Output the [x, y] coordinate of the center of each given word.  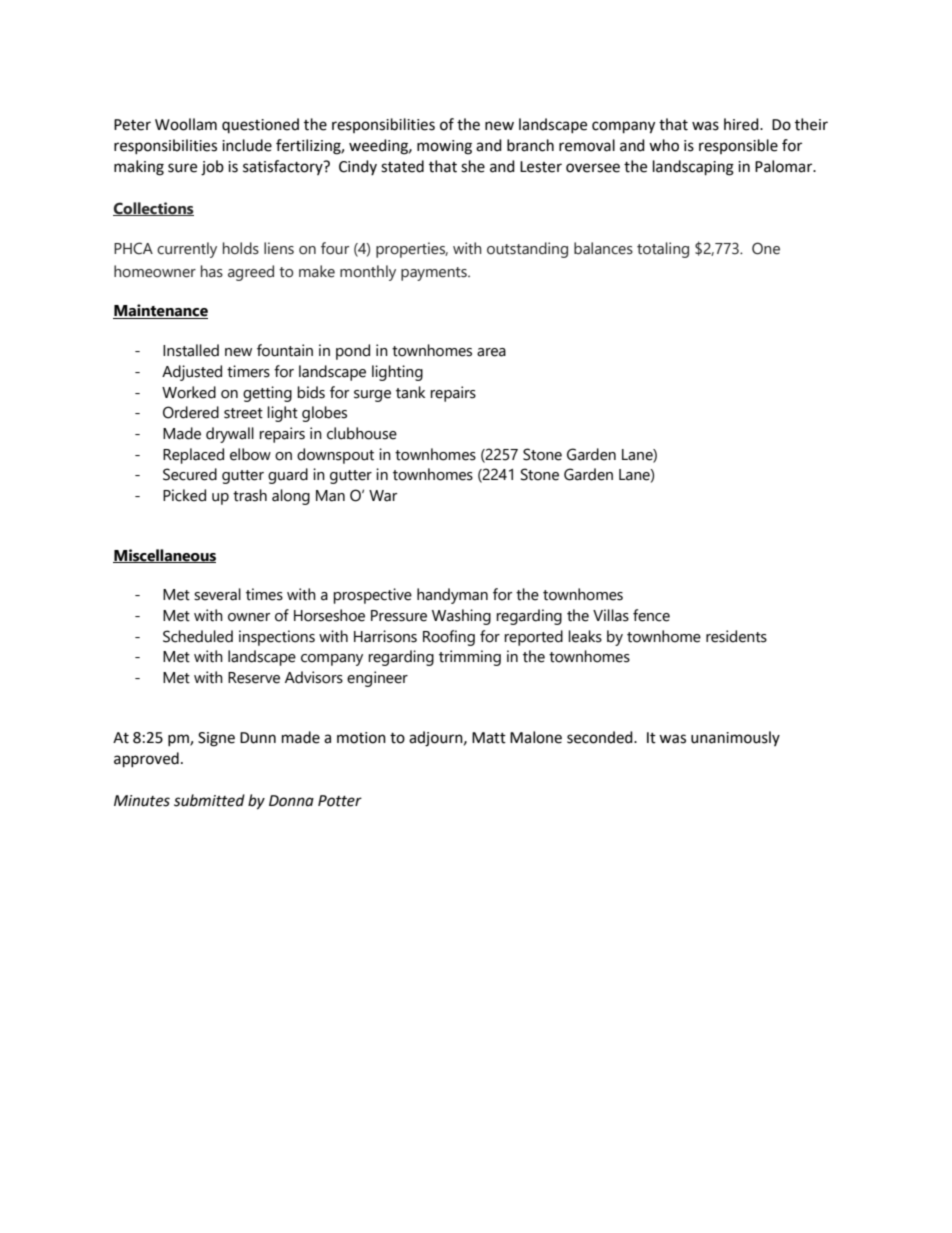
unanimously [735, 738]
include [247, 145]
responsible [738, 146]
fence [651, 615]
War [383, 496]
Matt [489, 738]
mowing [444, 147]
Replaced [193, 456]
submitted [209, 800]
